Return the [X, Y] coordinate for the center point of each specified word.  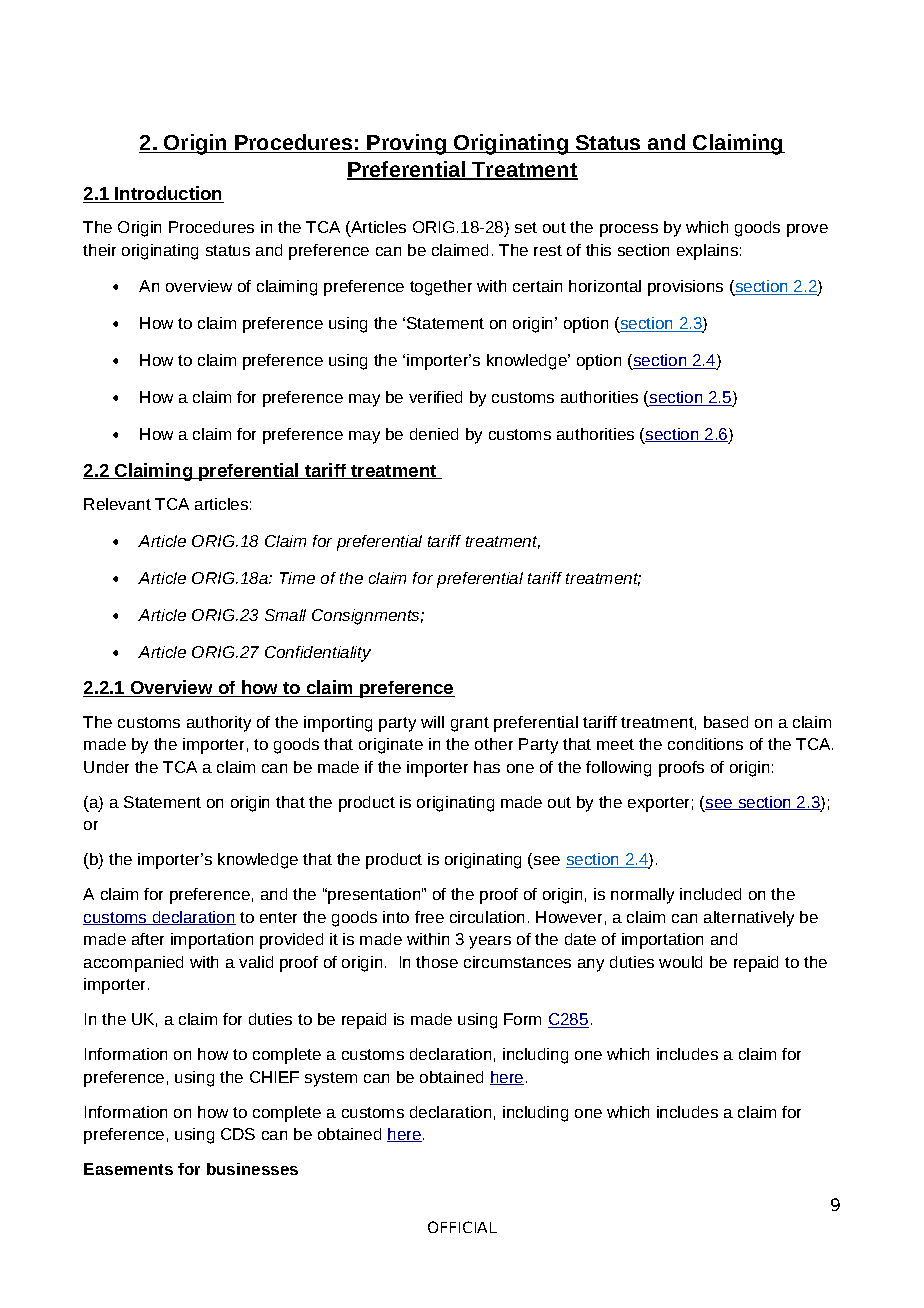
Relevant [117, 504]
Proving [407, 144]
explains [707, 252]
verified [435, 397]
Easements [128, 1169]
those [437, 962]
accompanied [133, 964]
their [99, 250]
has [487, 767]
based [726, 722]
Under [106, 767]
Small [285, 615]
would [680, 962]
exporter [658, 804]
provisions [685, 288]
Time [297, 578]
